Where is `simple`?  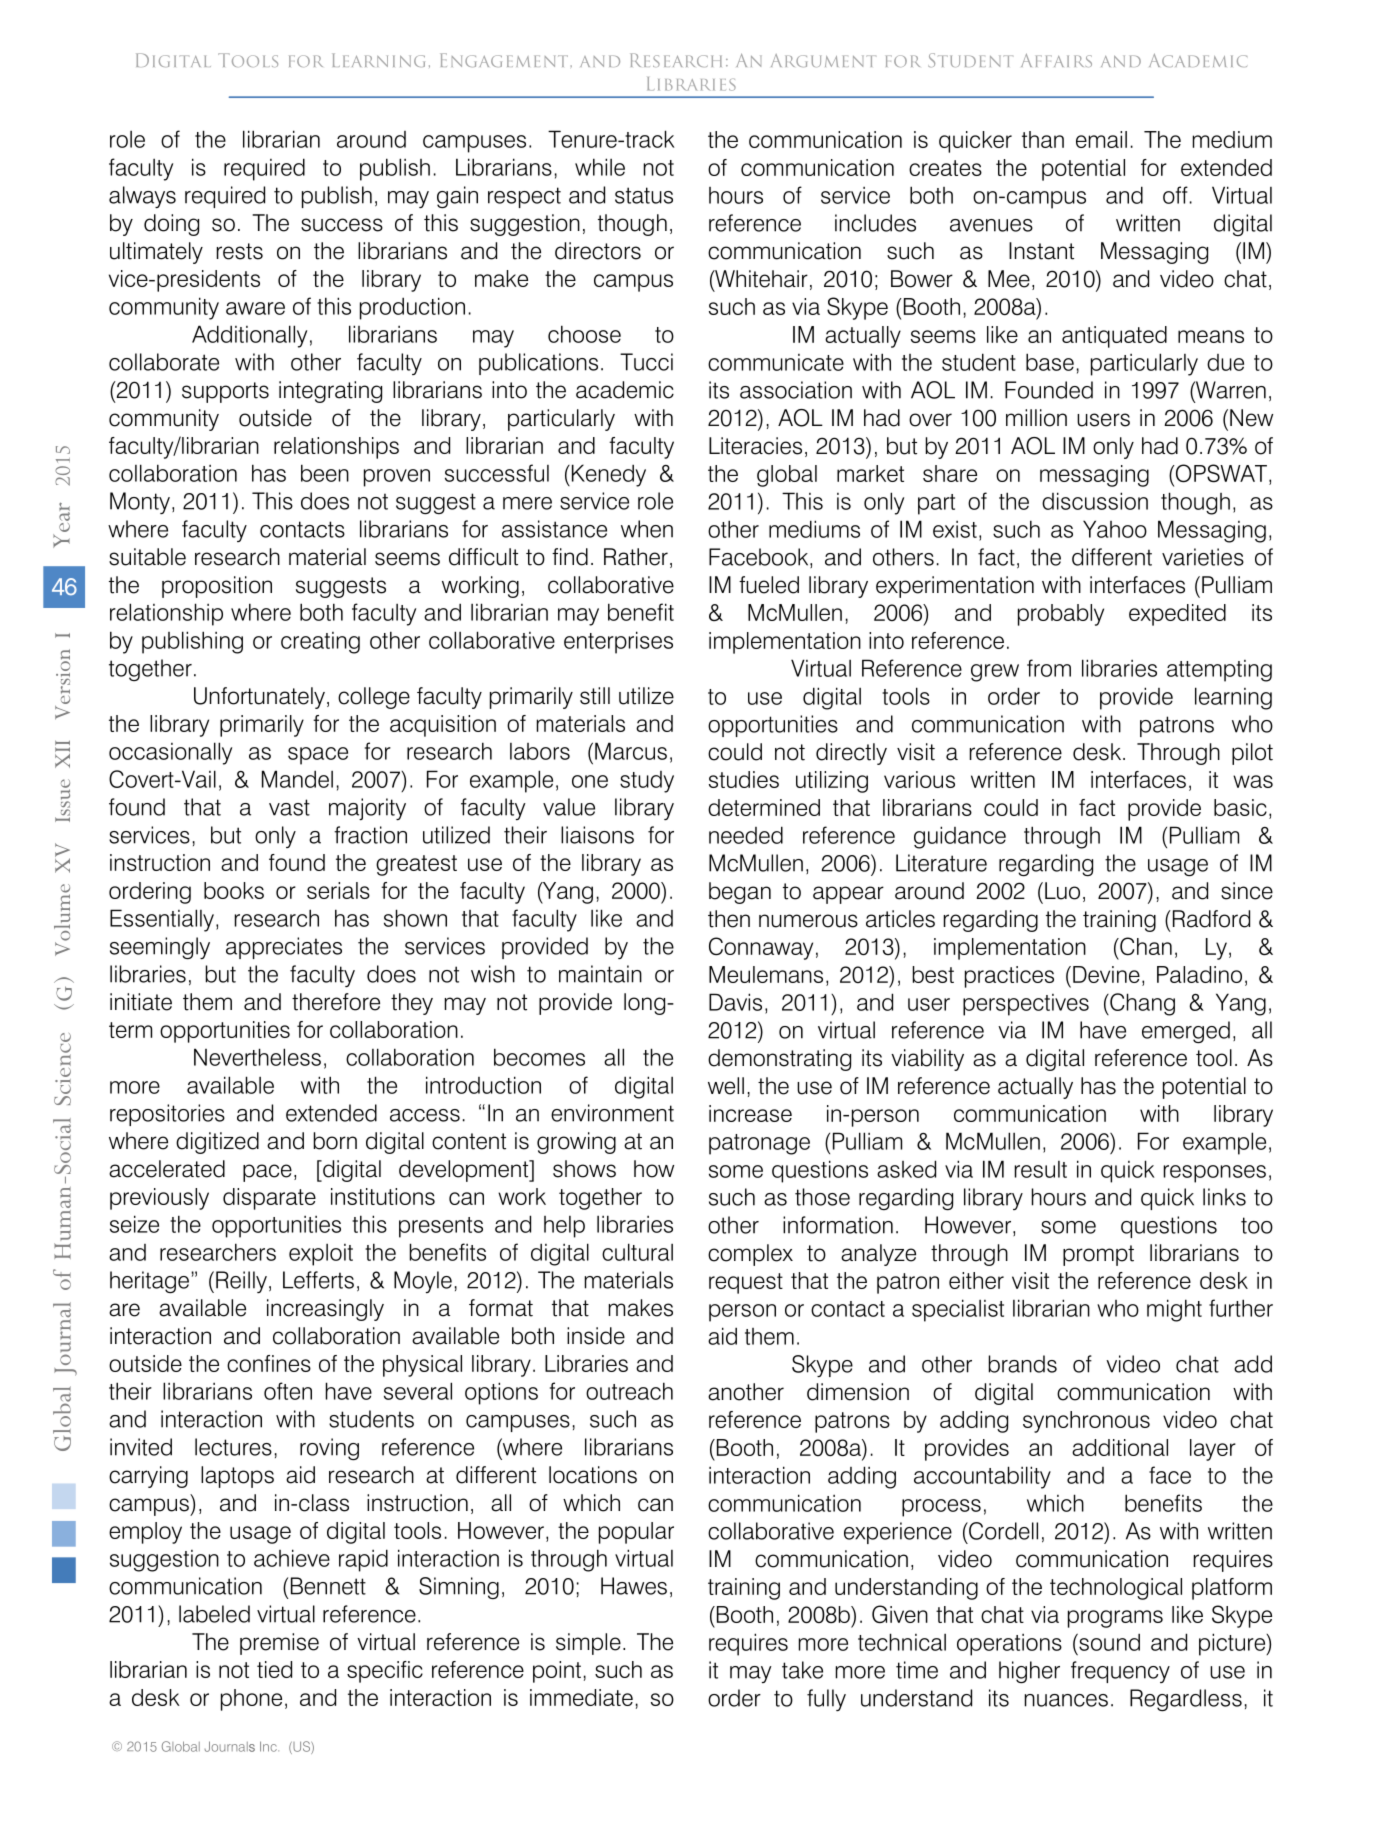
simple is located at coordinates (588, 1644).
